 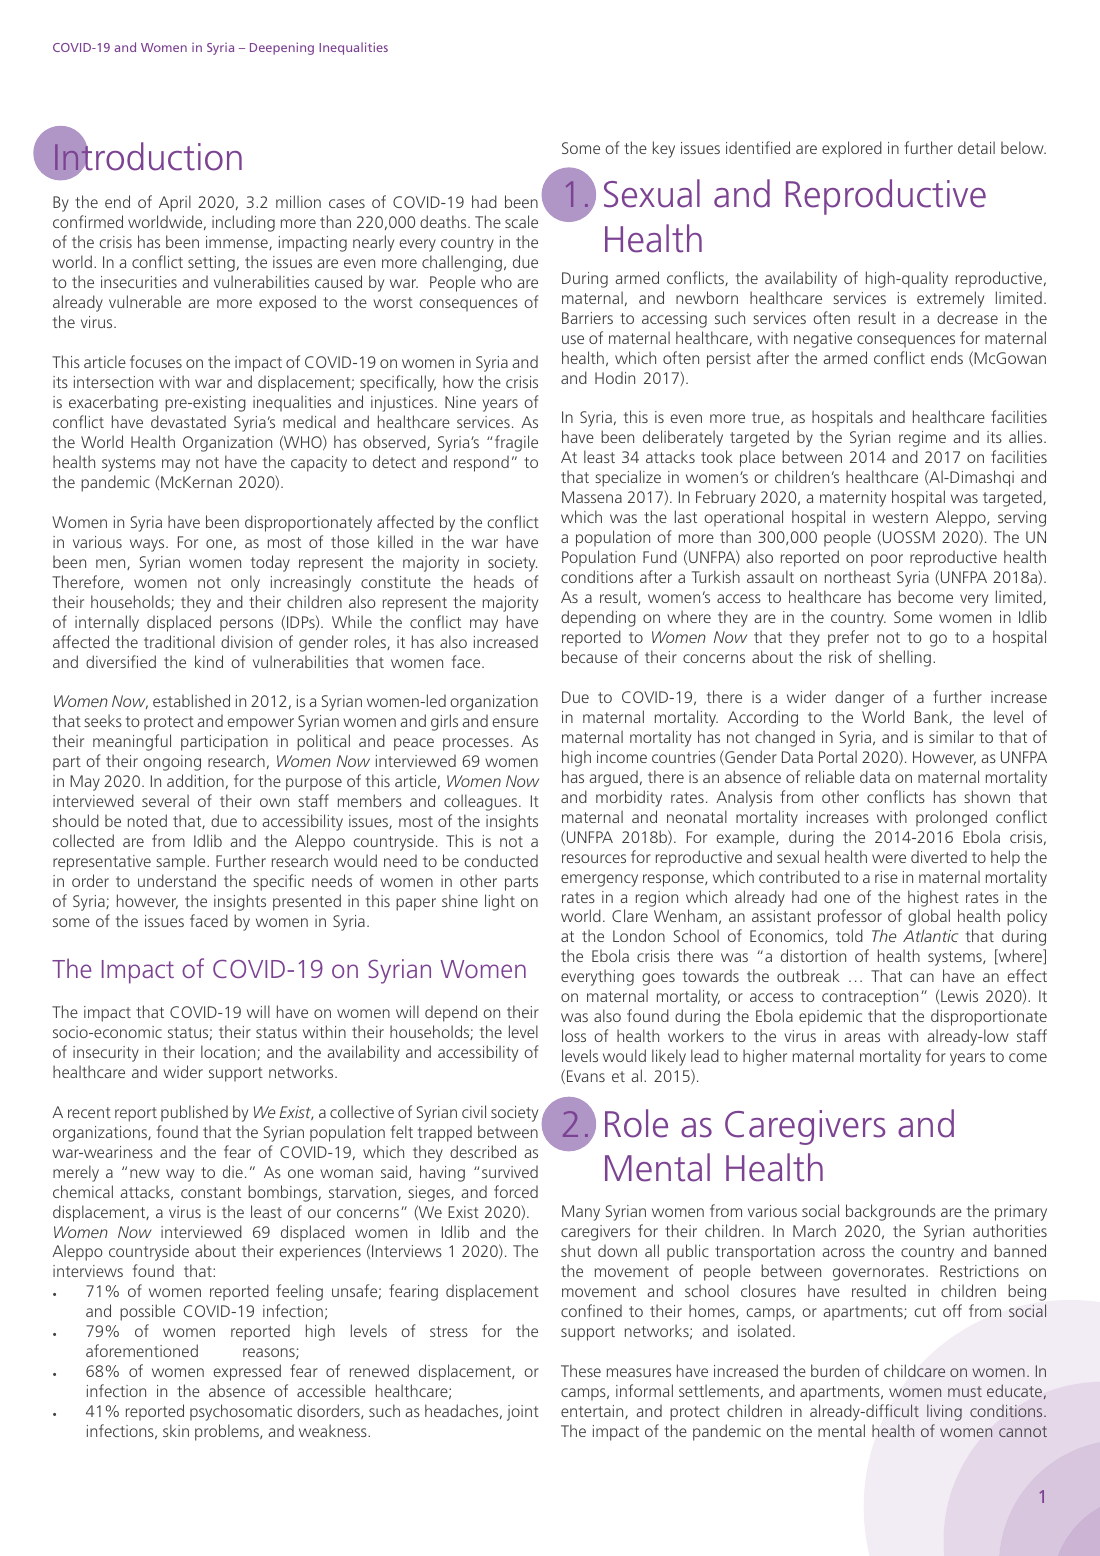 What do you see at coordinates (282, 48) in the page?
I see `Deepening` at bounding box center [282, 48].
